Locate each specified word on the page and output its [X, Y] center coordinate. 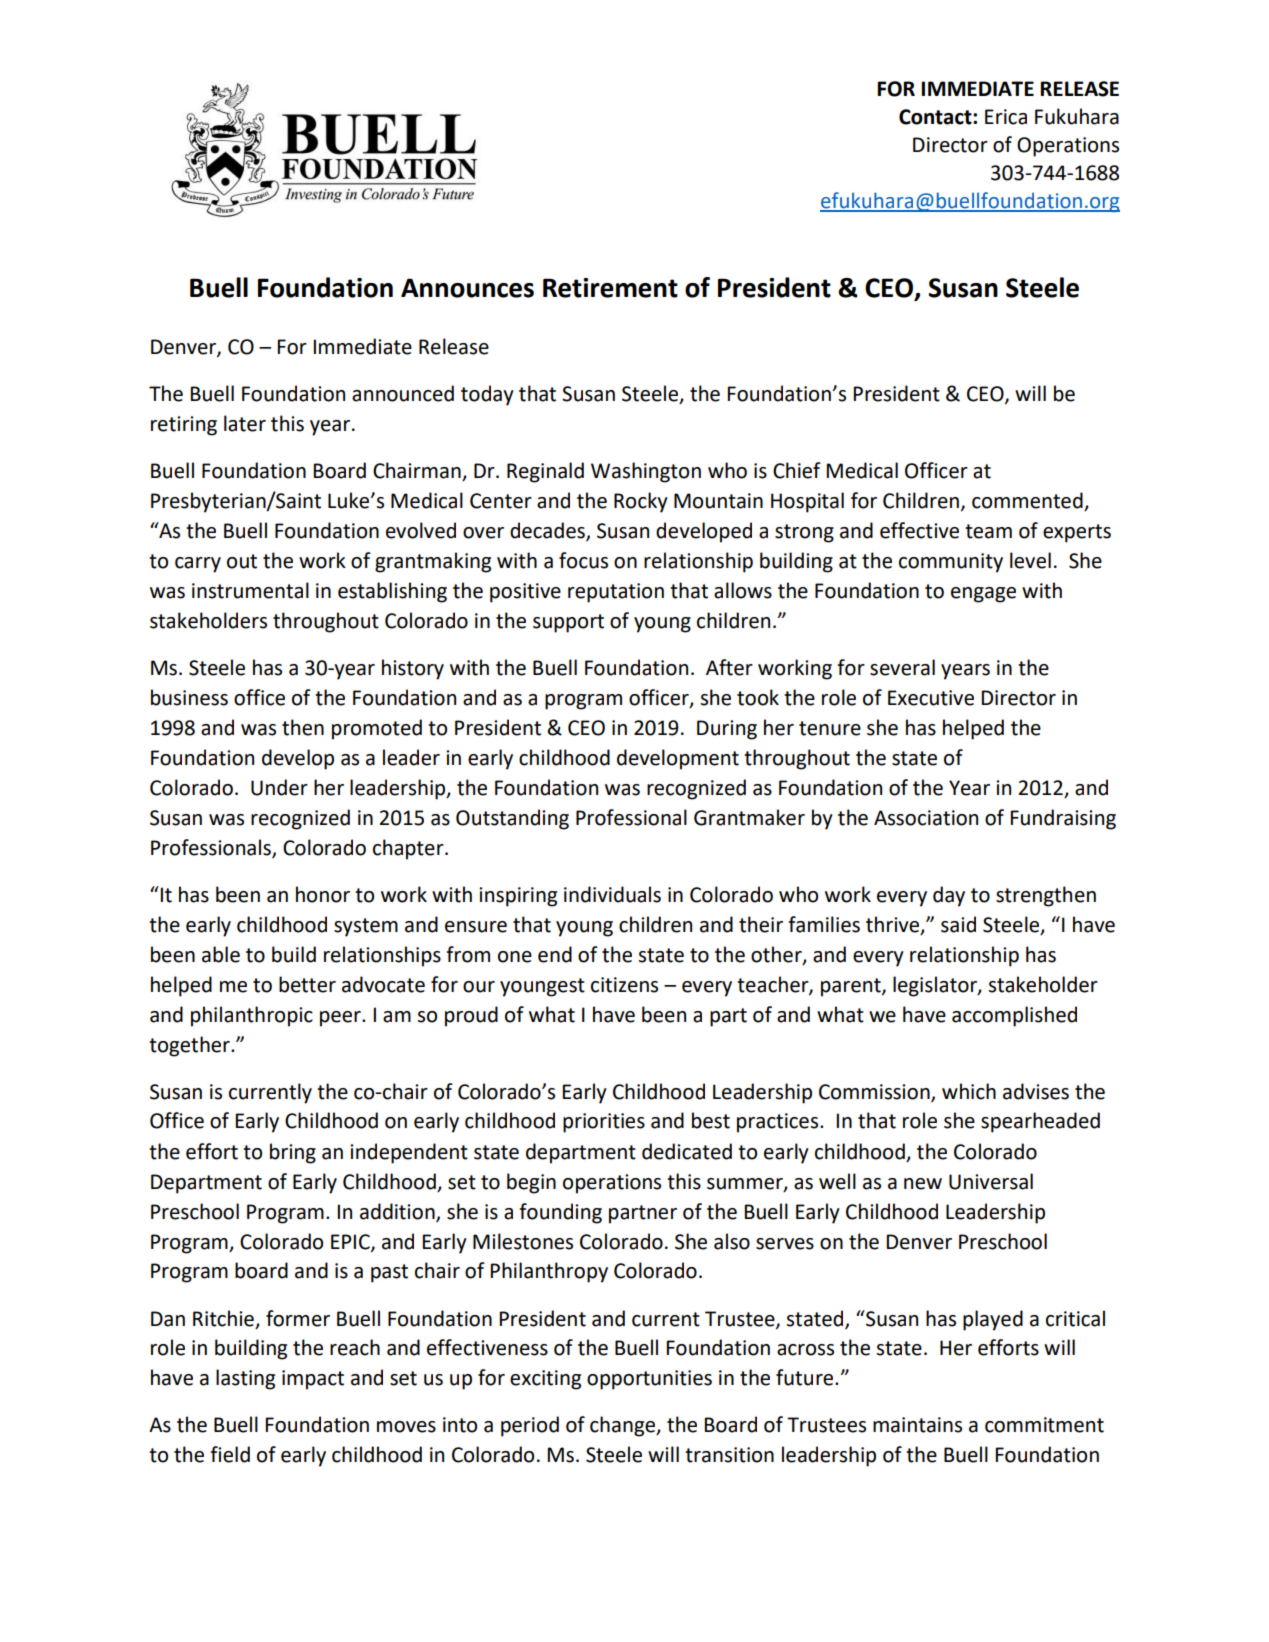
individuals [612, 894]
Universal [991, 1181]
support [568, 623]
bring [293, 1153]
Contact [936, 117]
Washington [646, 472]
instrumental [250, 590]
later [245, 423]
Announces [467, 288]
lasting [245, 1379]
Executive [931, 698]
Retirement [610, 288]
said [958, 924]
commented [1027, 500]
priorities [604, 1123]
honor [323, 894]
